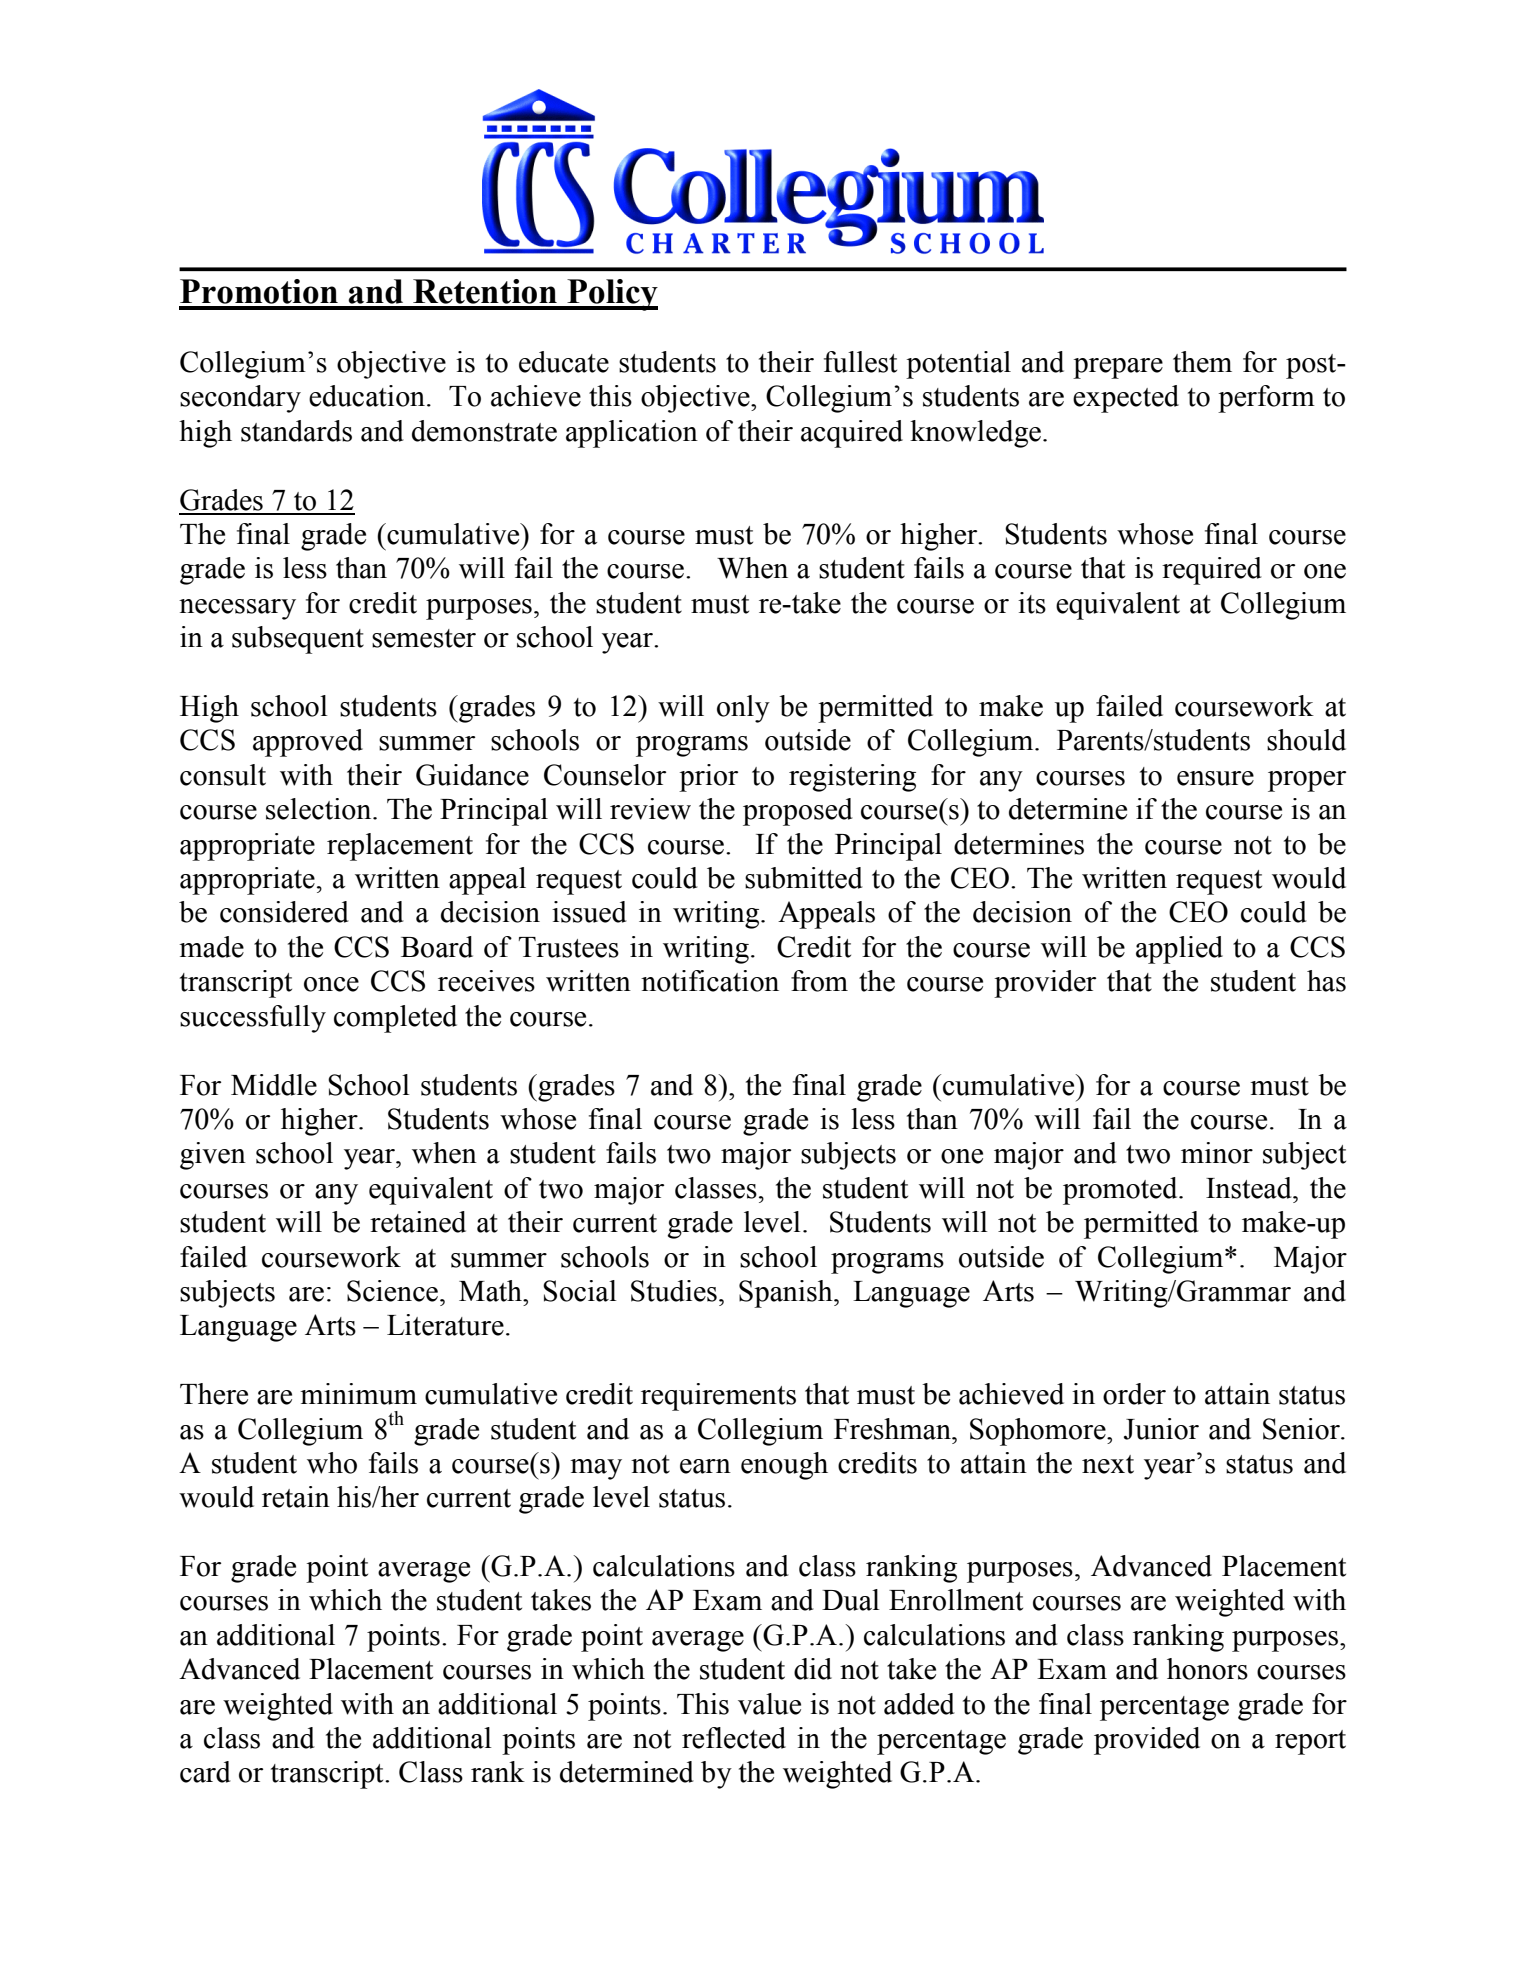  I want to click on Spanish, so click(787, 1294).
